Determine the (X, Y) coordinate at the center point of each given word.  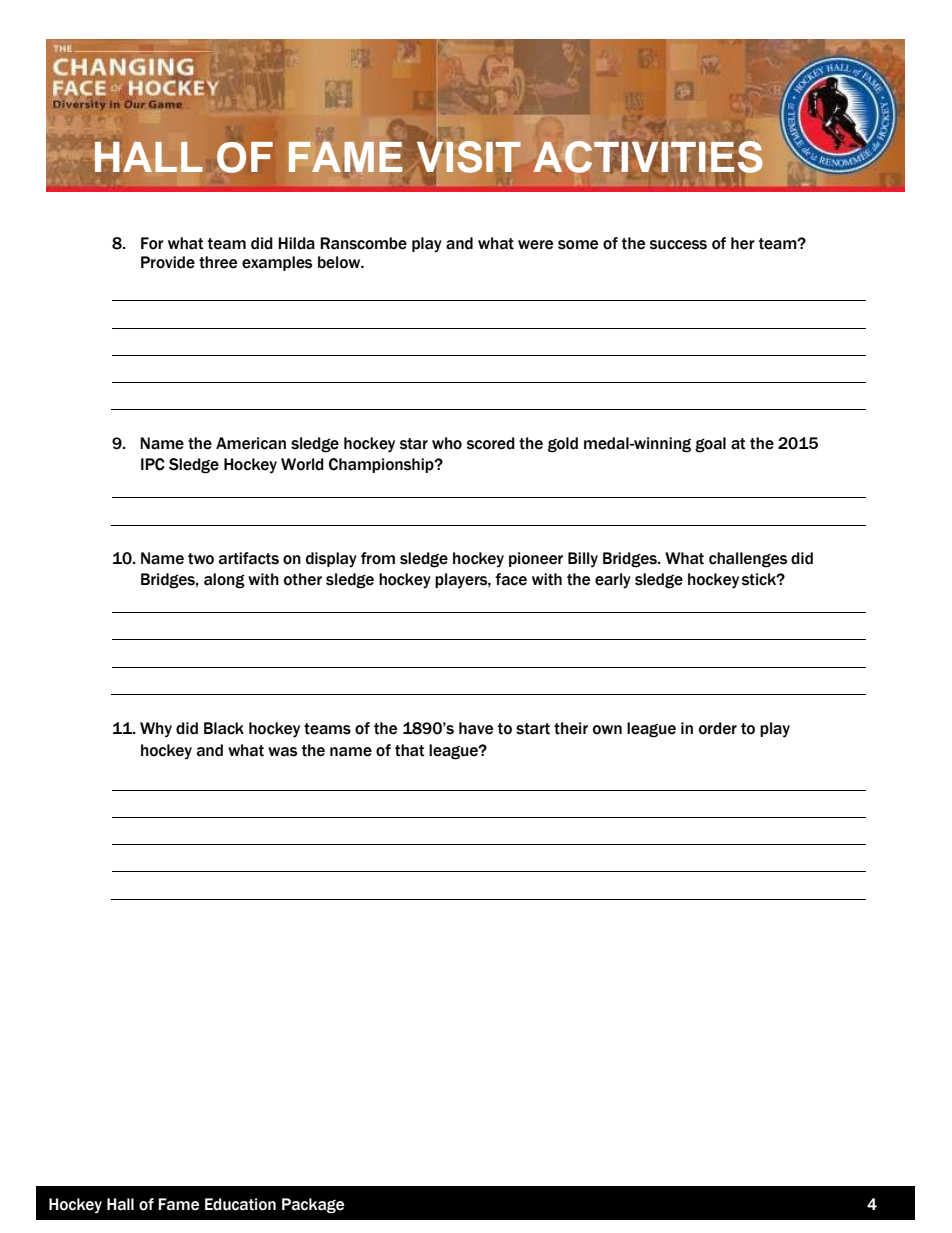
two (201, 559)
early (613, 581)
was (282, 752)
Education (240, 1204)
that (410, 750)
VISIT (469, 157)
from (378, 558)
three (218, 262)
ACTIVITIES (648, 157)
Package (313, 1206)
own (607, 730)
